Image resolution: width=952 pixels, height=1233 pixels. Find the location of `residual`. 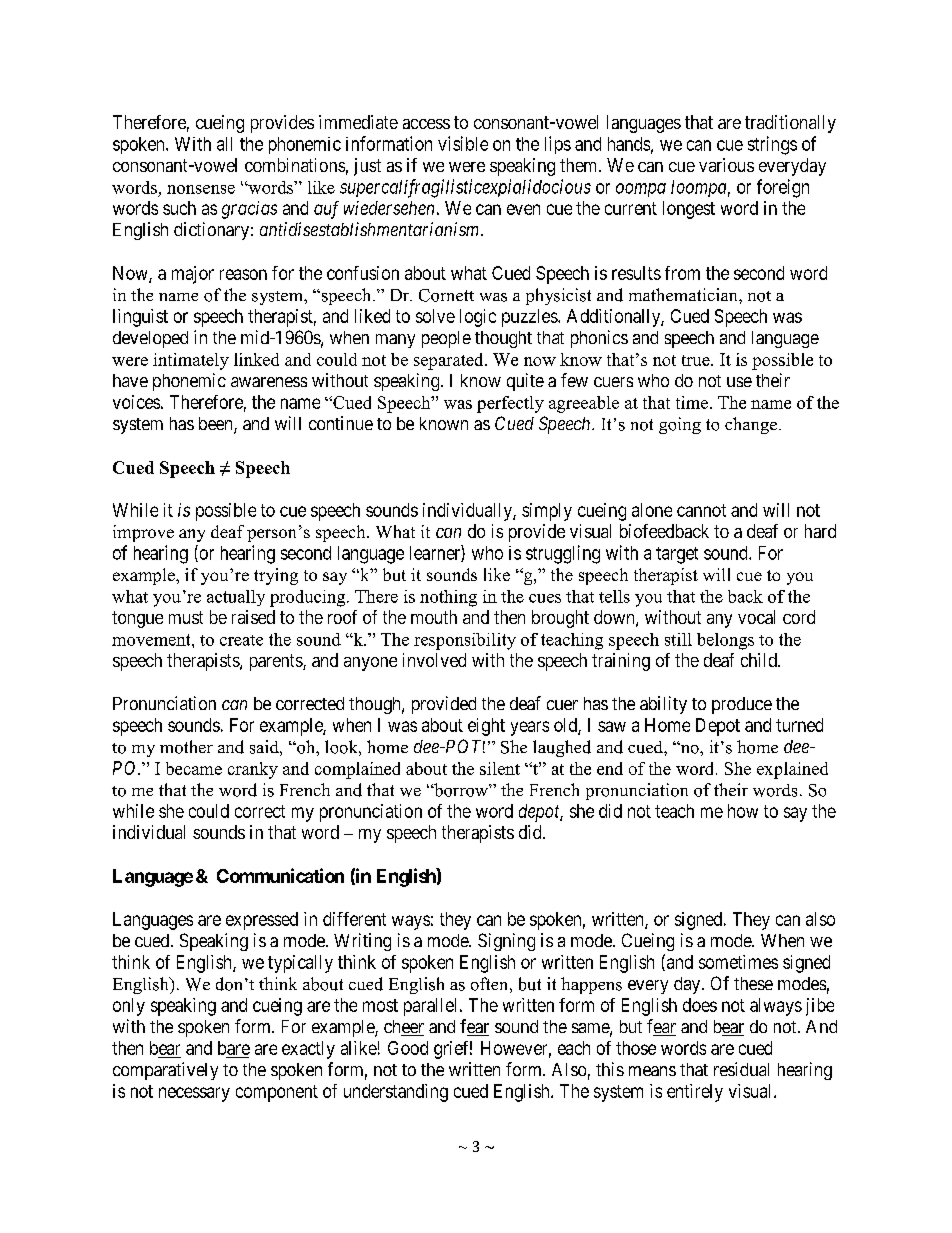

residual is located at coordinates (741, 1069).
